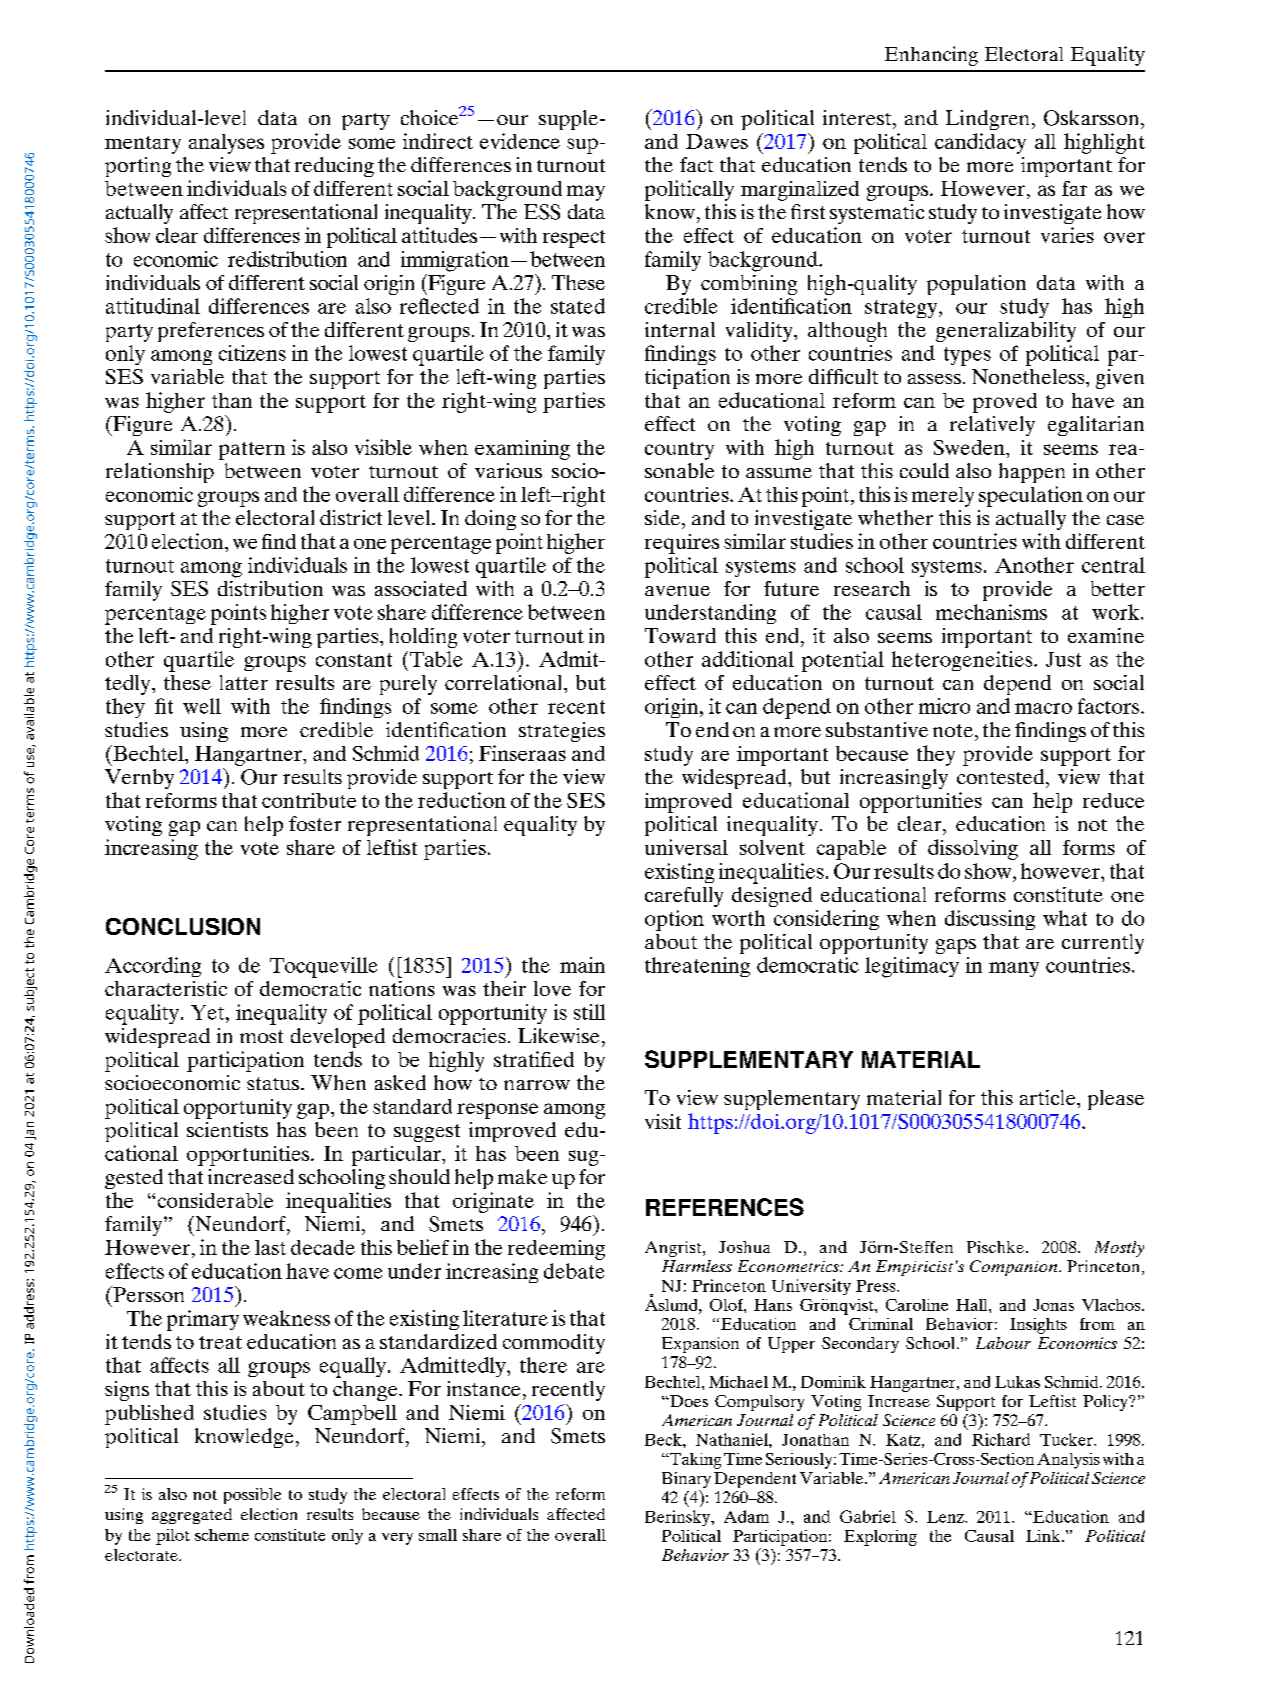  Describe the element at coordinates (252, 1496) in the image. I see `possible` at that location.
